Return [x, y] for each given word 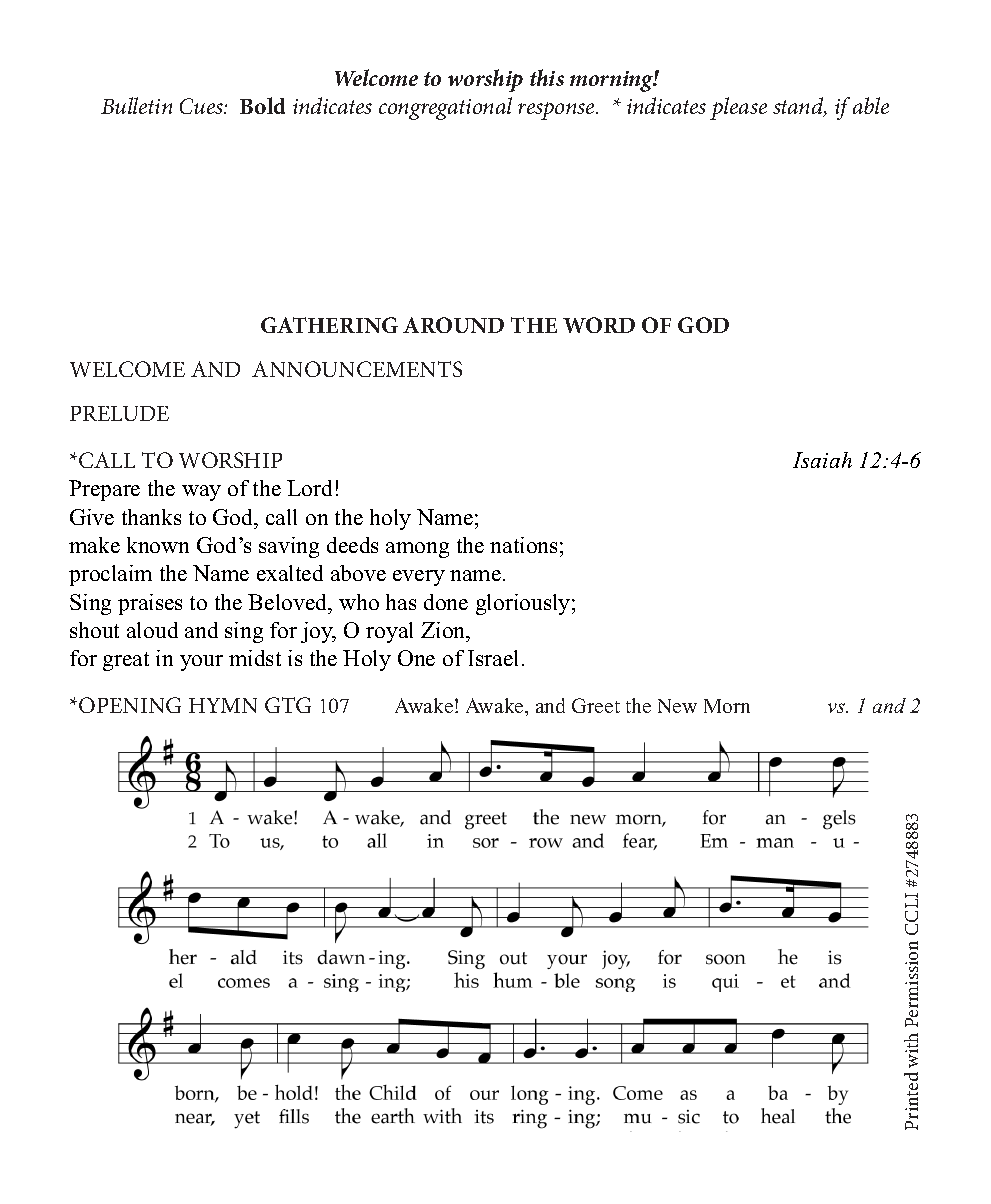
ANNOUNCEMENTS [357, 369]
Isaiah [822, 460]
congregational [445, 108]
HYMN [223, 705]
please [738, 108]
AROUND [453, 325]
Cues [202, 106]
